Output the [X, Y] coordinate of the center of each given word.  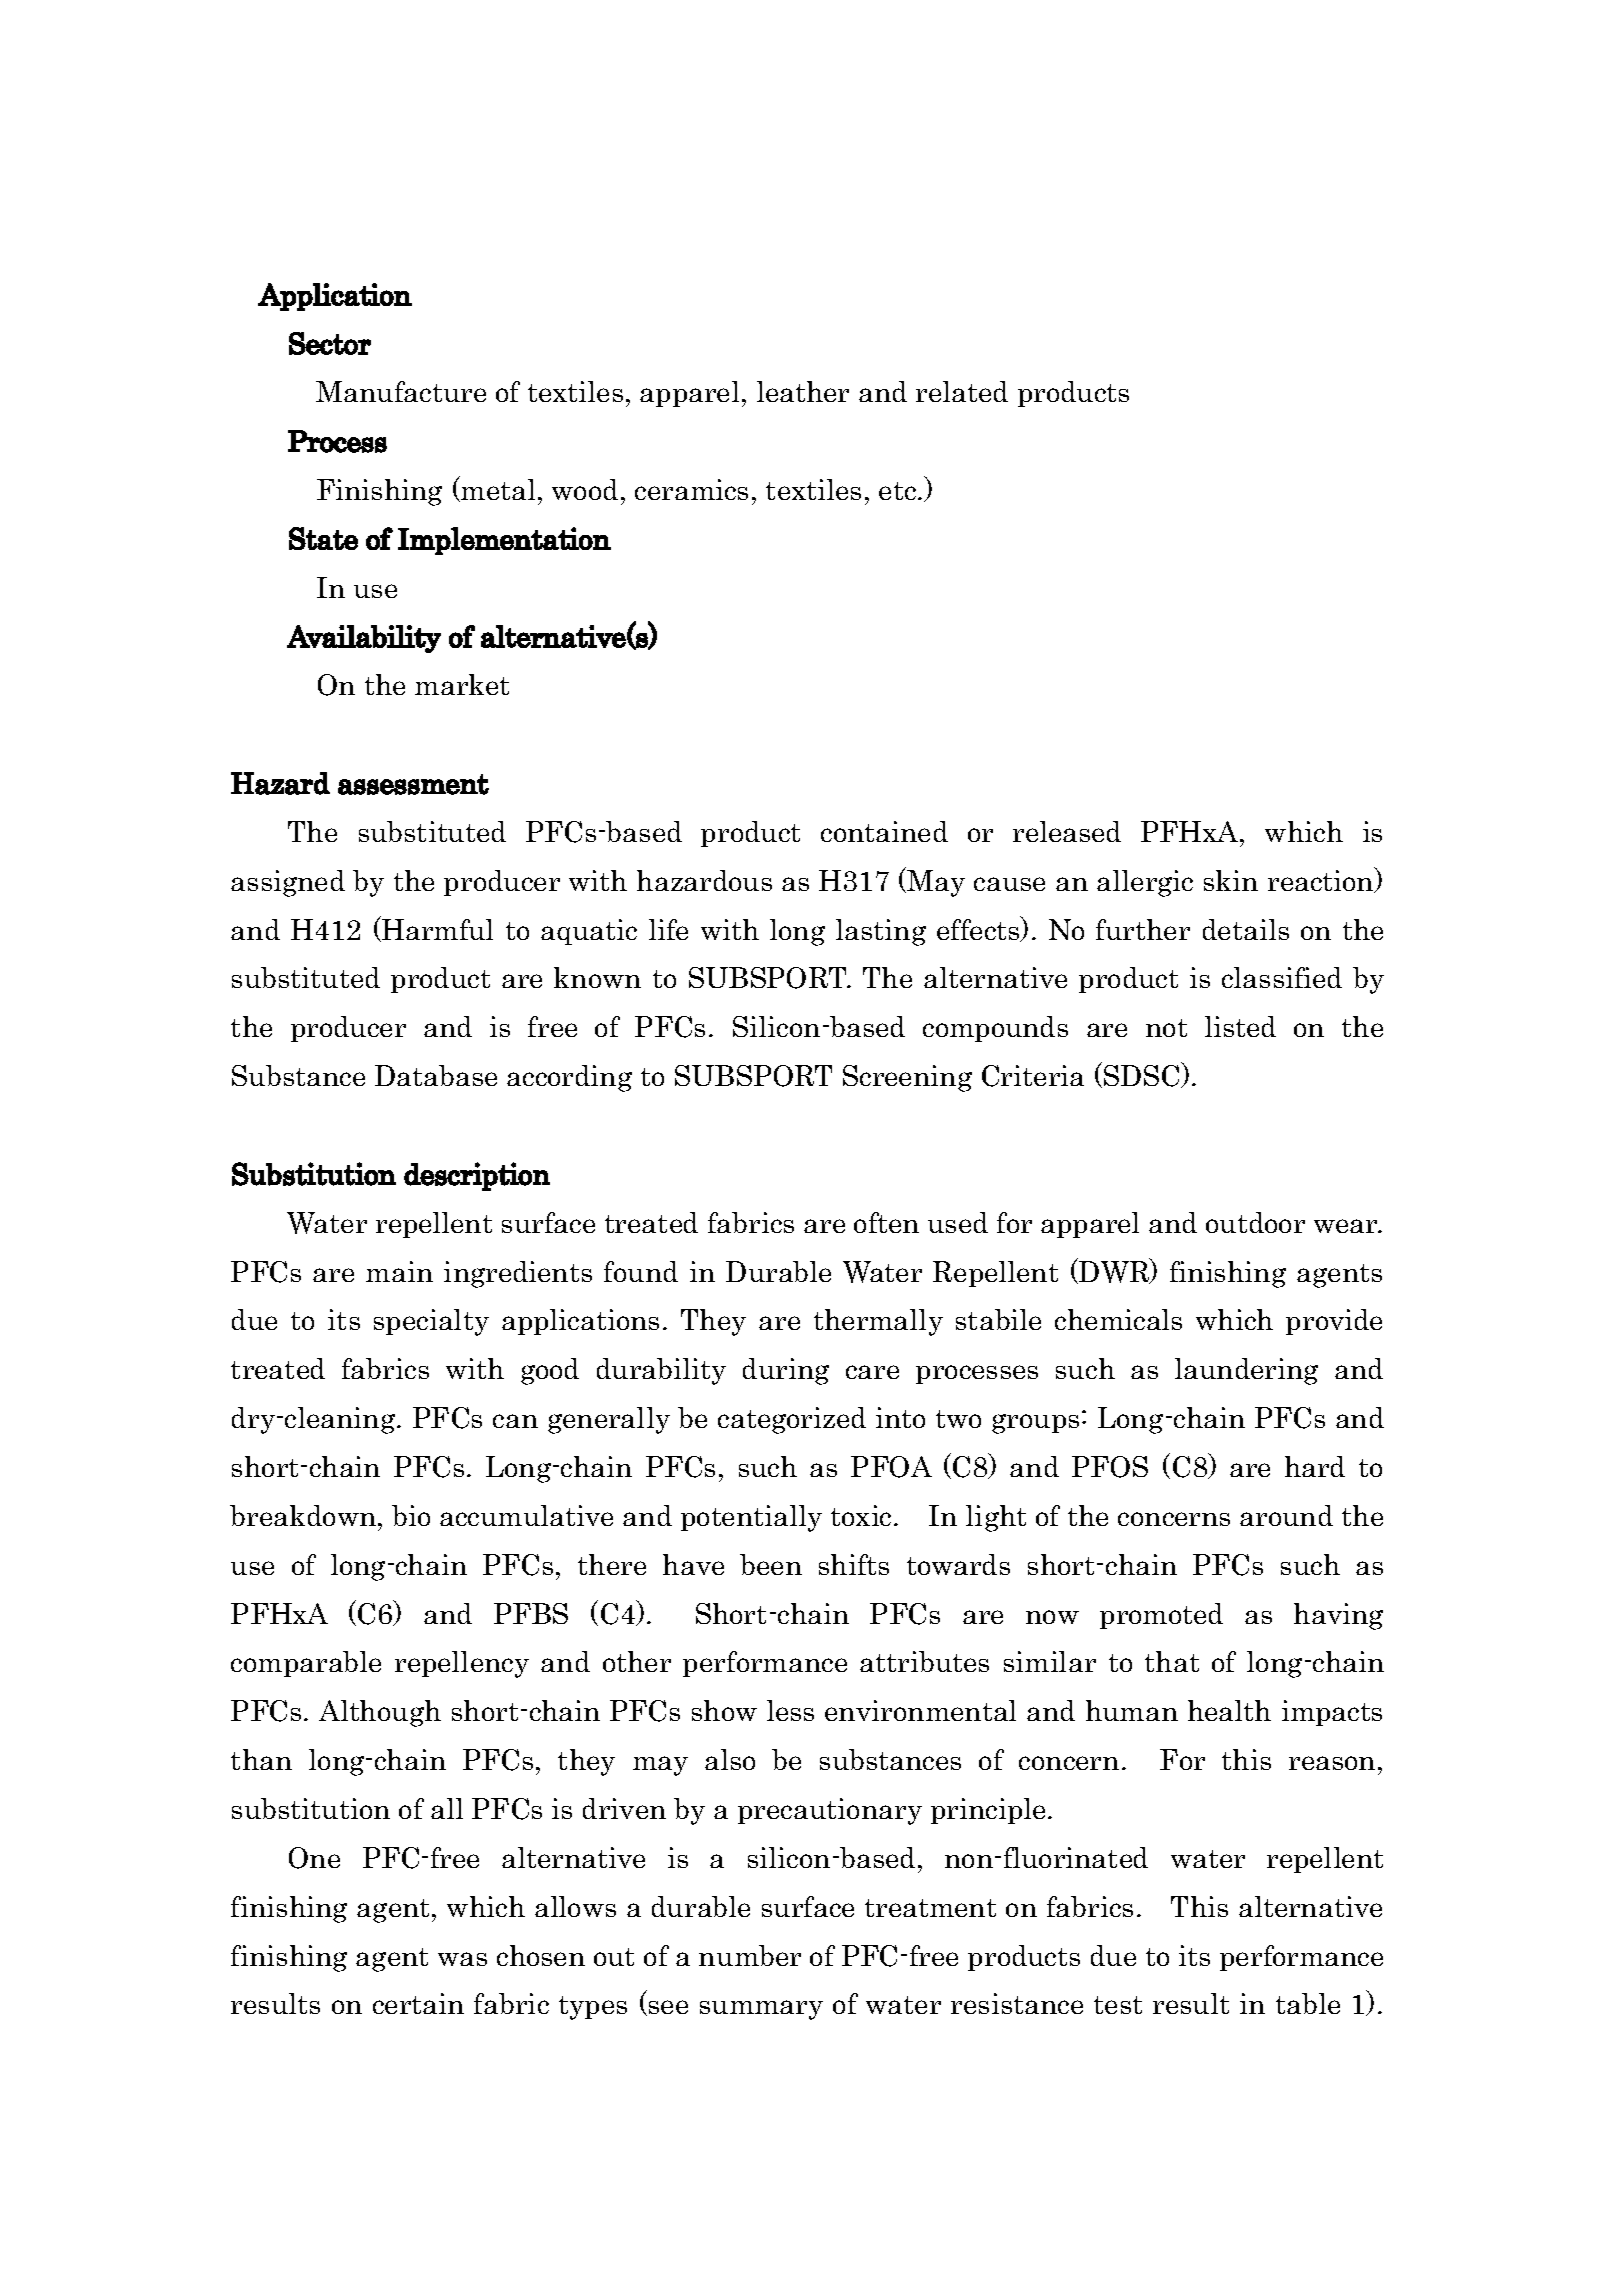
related [962, 391]
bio [411, 1515]
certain [418, 2003]
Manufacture [401, 391]
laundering [1246, 1371]
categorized [792, 1420]
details [1246, 929]
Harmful [436, 929]
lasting [881, 932]
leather [803, 391]
